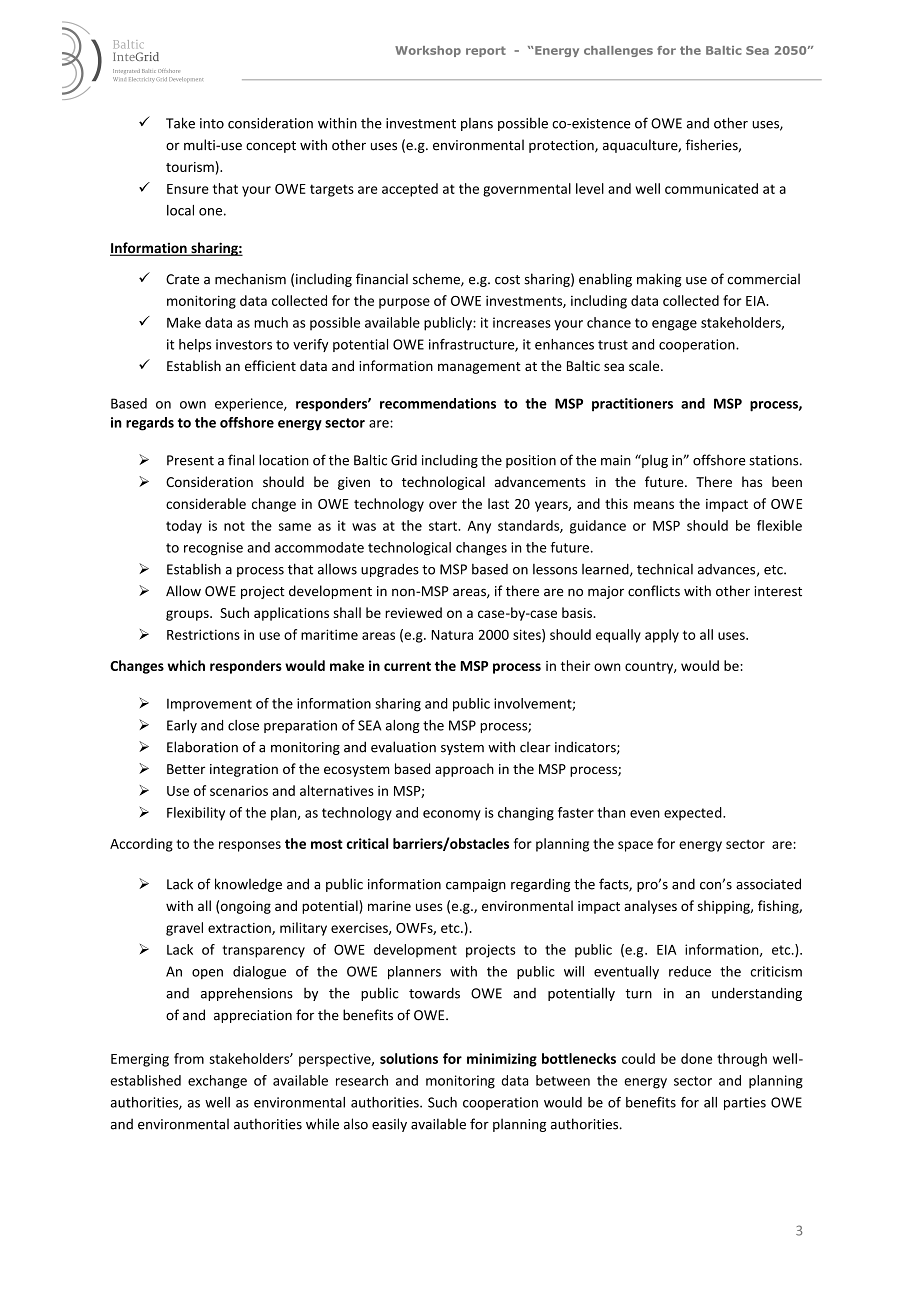  Describe the element at coordinates (654, 461) in the screenshot. I see `plug` at that location.
